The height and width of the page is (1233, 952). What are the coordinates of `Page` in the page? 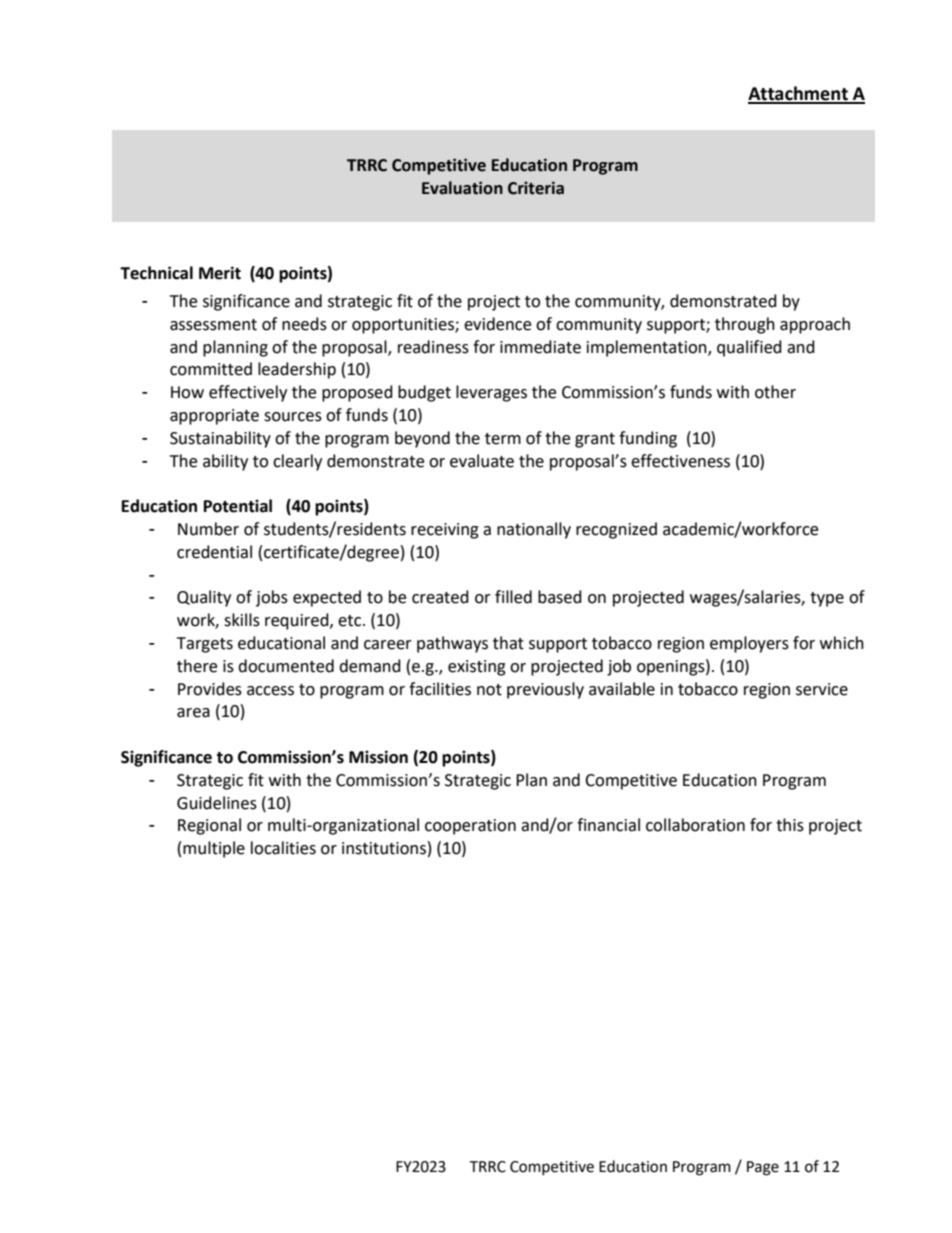 It's located at (763, 1168).
